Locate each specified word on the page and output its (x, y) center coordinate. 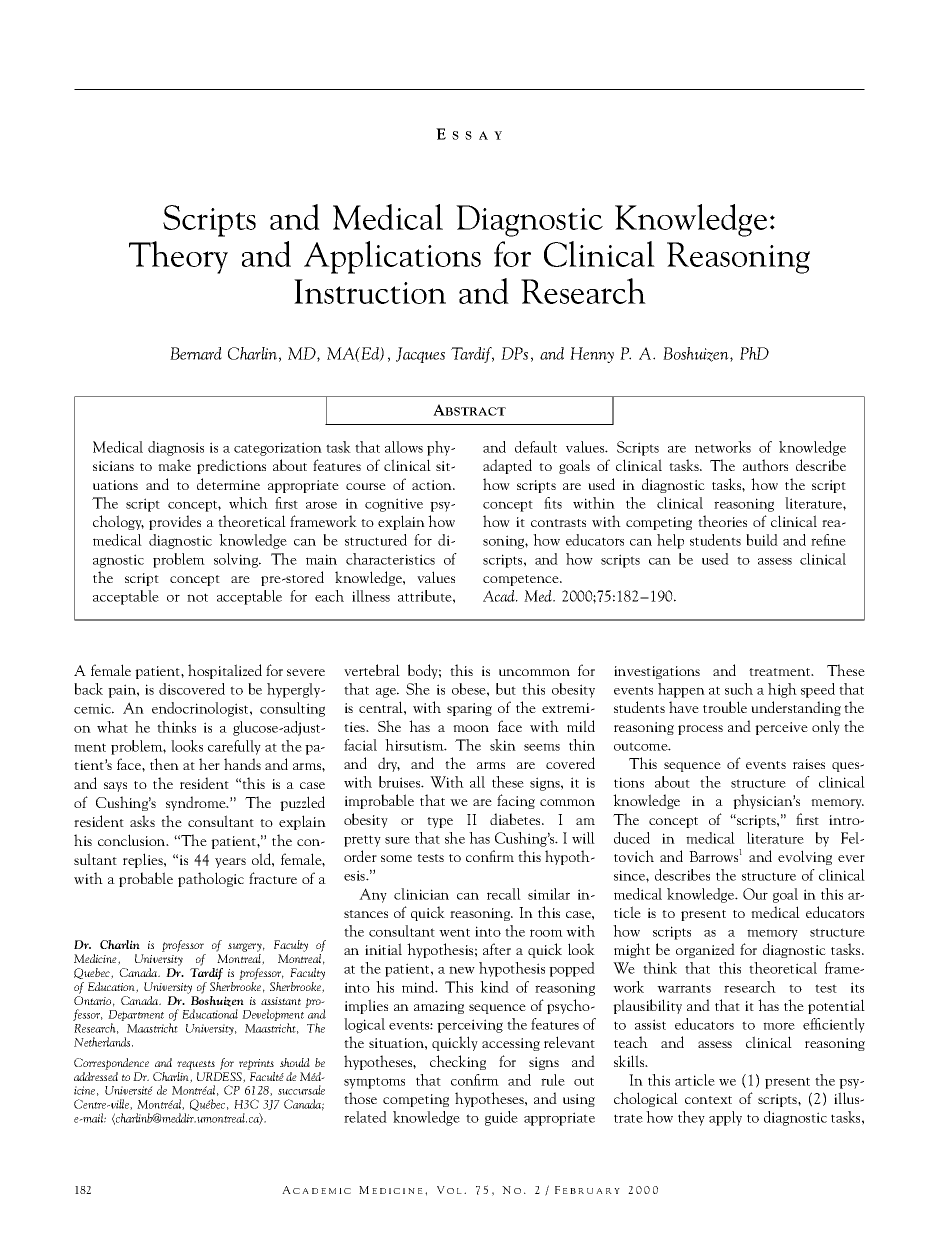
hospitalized (225, 671)
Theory (178, 257)
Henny (592, 355)
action (433, 485)
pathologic (211, 879)
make (174, 465)
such (739, 689)
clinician (421, 894)
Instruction (370, 291)
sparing (469, 709)
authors (765, 465)
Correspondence (111, 1064)
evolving (805, 857)
